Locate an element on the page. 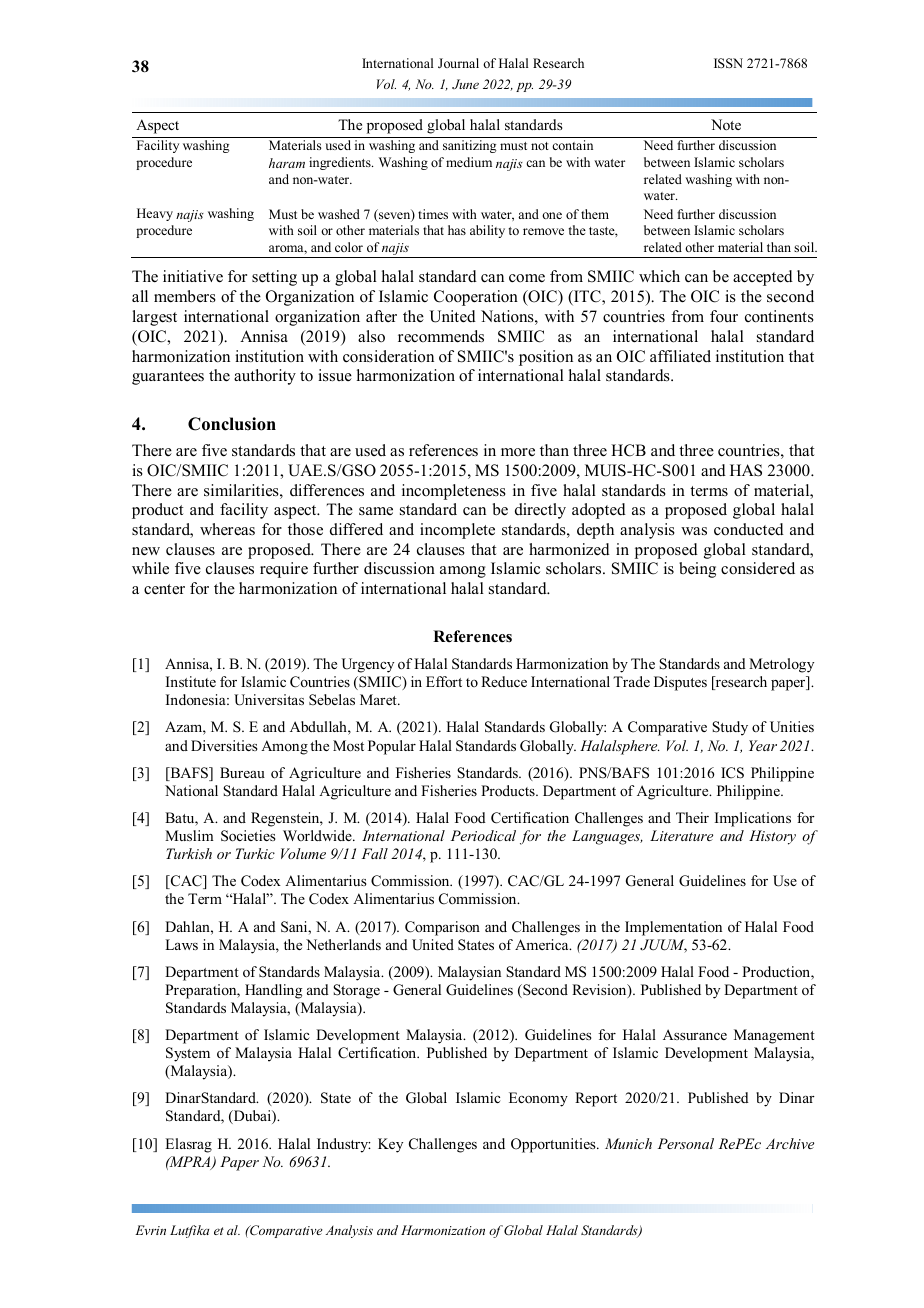  Effort is located at coordinates (444, 681).
